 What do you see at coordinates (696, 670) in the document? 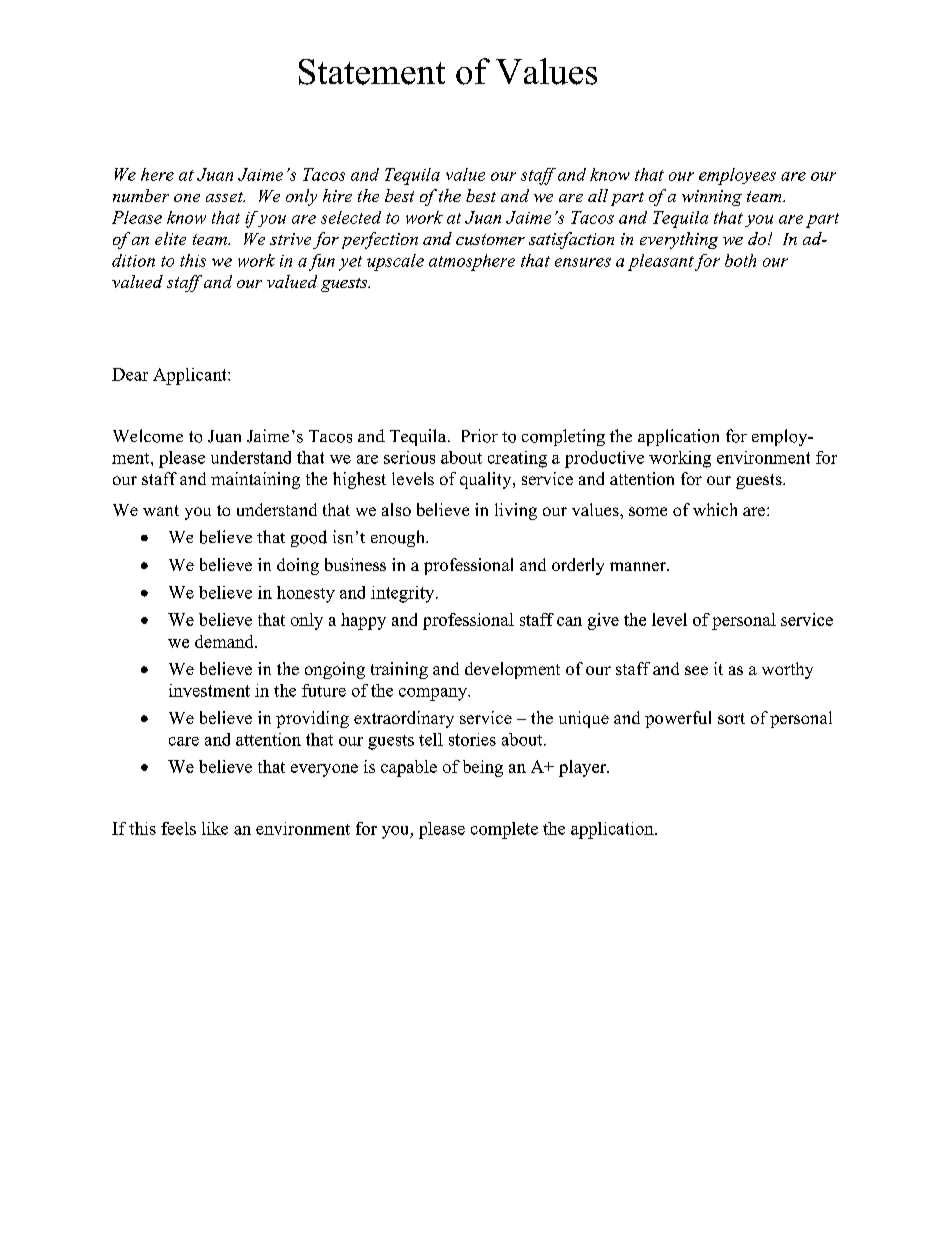
I see `see` at bounding box center [696, 670].
